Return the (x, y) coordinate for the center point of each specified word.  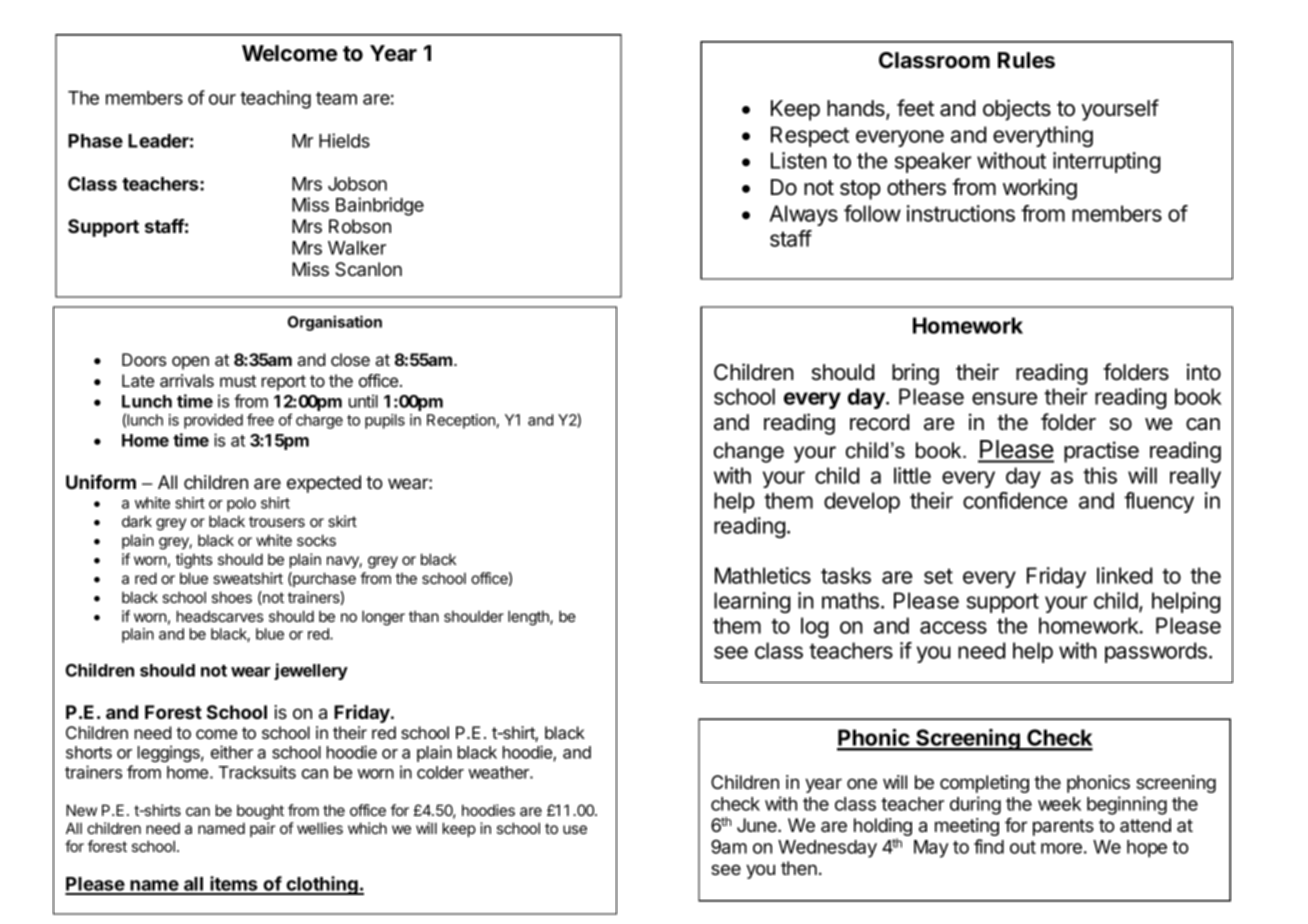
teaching (275, 99)
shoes (232, 597)
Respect (810, 136)
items (234, 885)
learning (752, 602)
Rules (1026, 60)
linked (1124, 575)
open (190, 363)
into (1204, 372)
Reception (461, 421)
